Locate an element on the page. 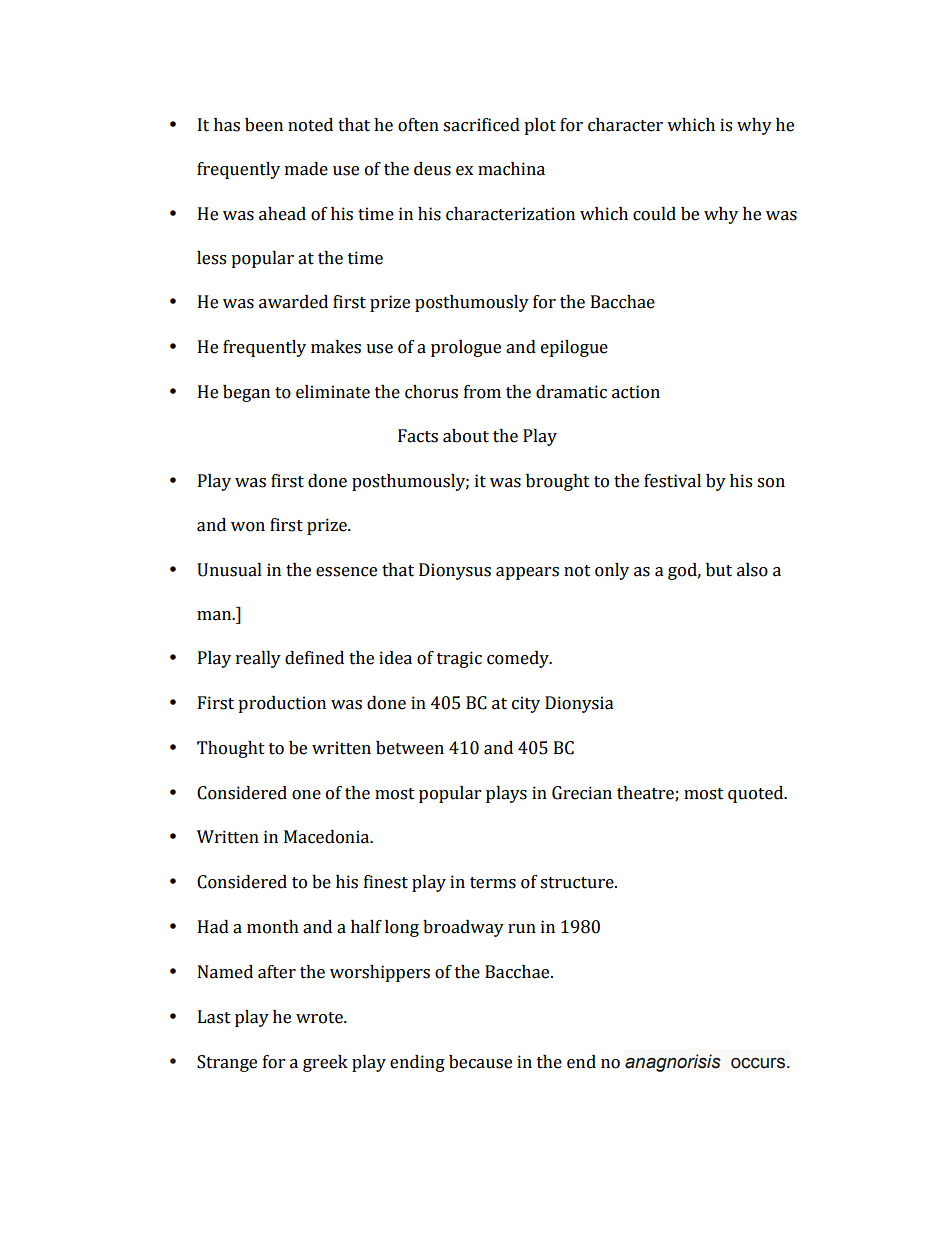 The image size is (952, 1233). because is located at coordinates (480, 1062).
